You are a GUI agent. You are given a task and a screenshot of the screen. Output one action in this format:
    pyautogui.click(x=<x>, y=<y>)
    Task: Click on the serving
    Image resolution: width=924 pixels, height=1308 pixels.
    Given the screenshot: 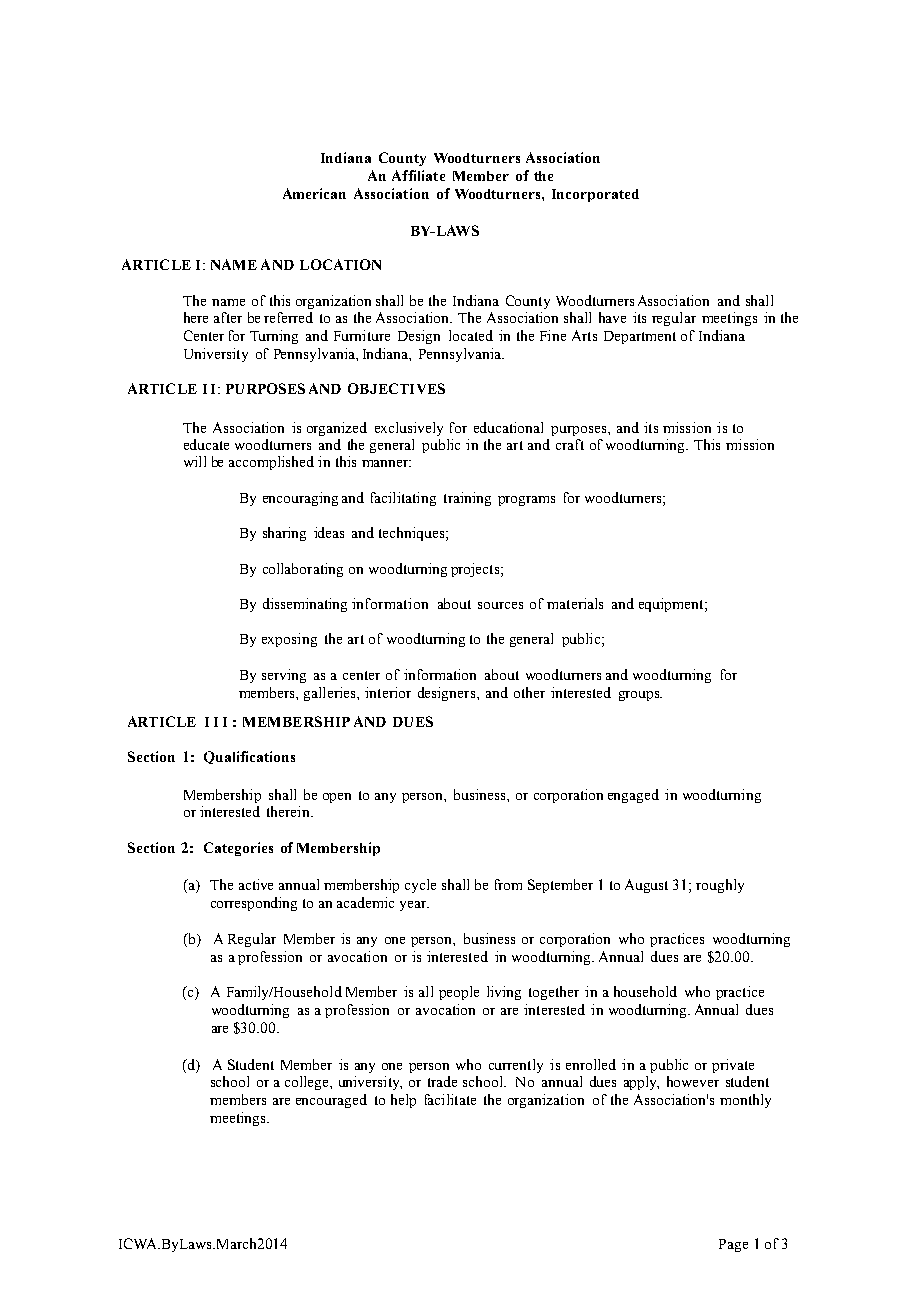 What is the action you would take?
    pyautogui.click(x=284, y=676)
